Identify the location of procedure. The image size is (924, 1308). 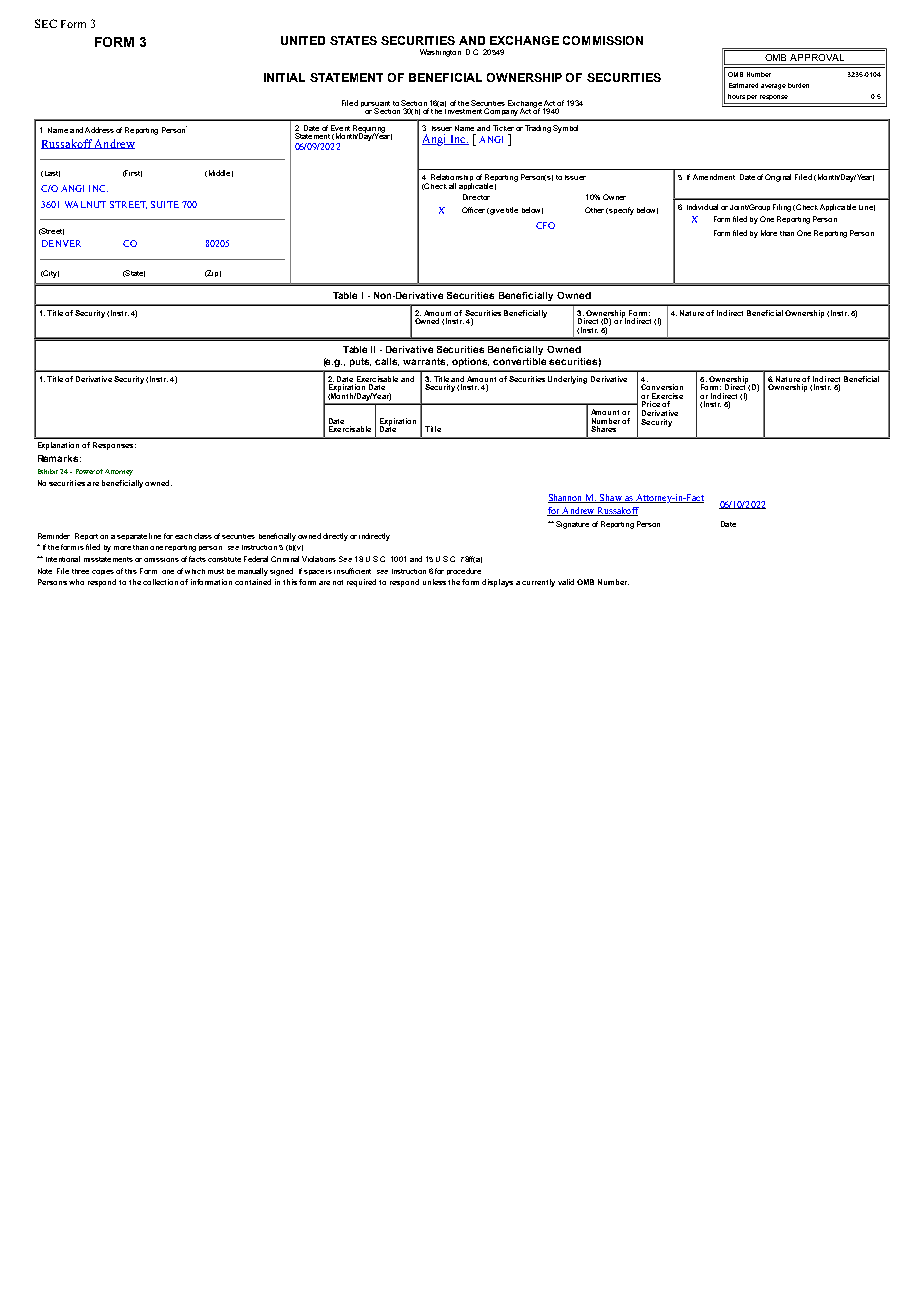
(464, 571).
